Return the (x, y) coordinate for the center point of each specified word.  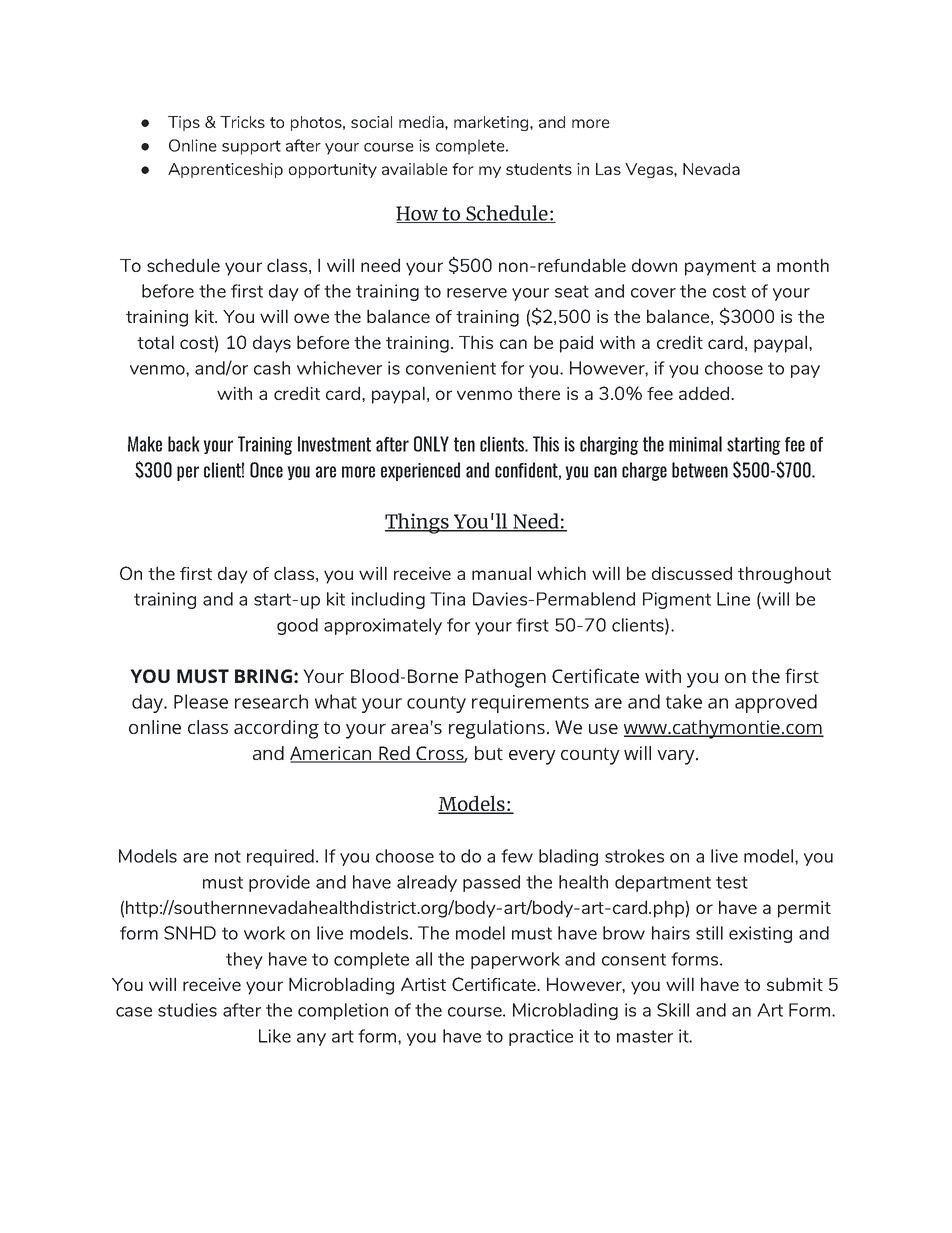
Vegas (650, 170)
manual (501, 573)
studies (187, 1010)
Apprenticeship (225, 170)
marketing (492, 123)
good (297, 626)
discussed (692, 573)
